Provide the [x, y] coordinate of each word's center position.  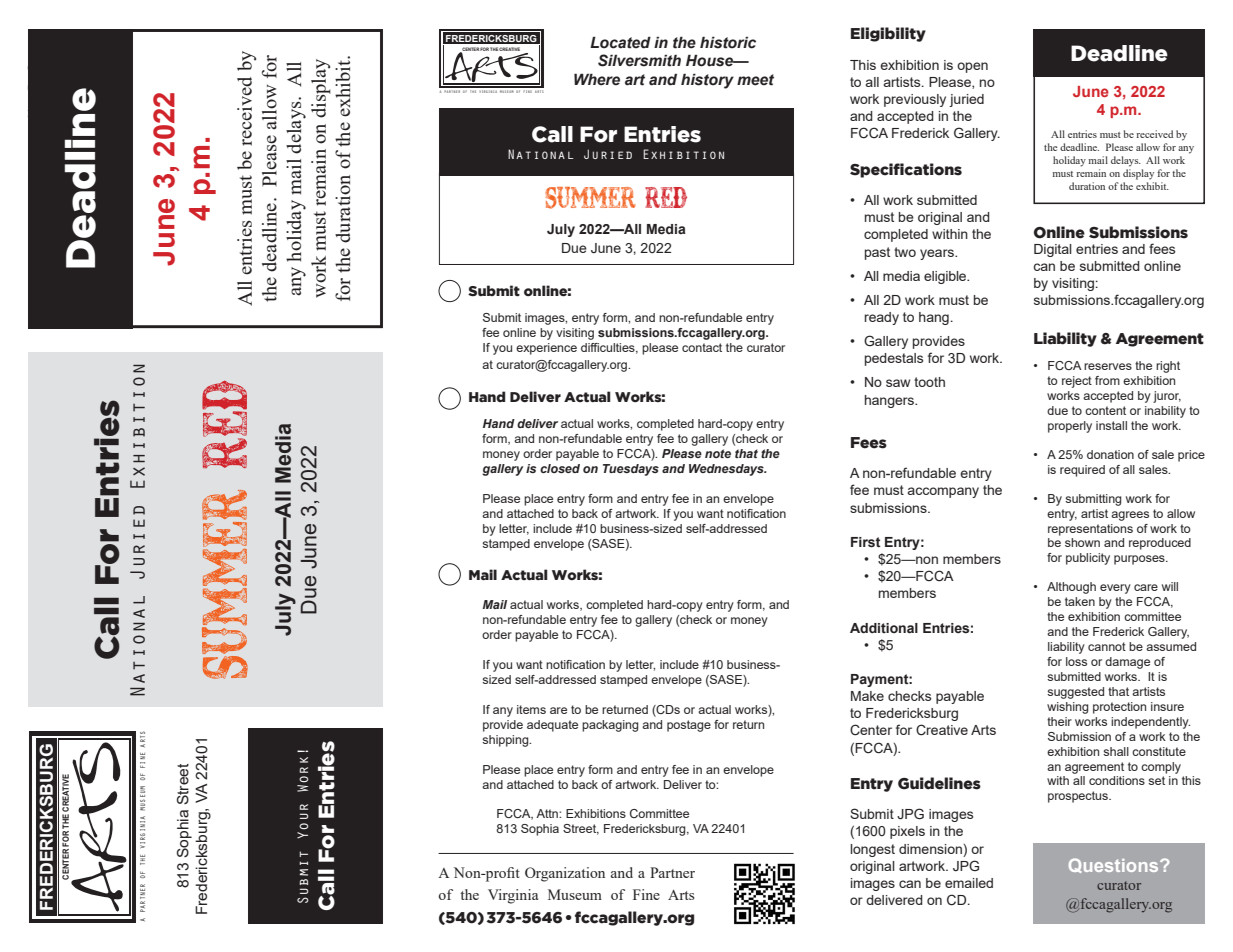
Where [597, 79]
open [972, 67]
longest [872, 850]
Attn [548, 813]
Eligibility [888, 34]
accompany [943, 492]
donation [1110, 454]
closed [560, 468]
